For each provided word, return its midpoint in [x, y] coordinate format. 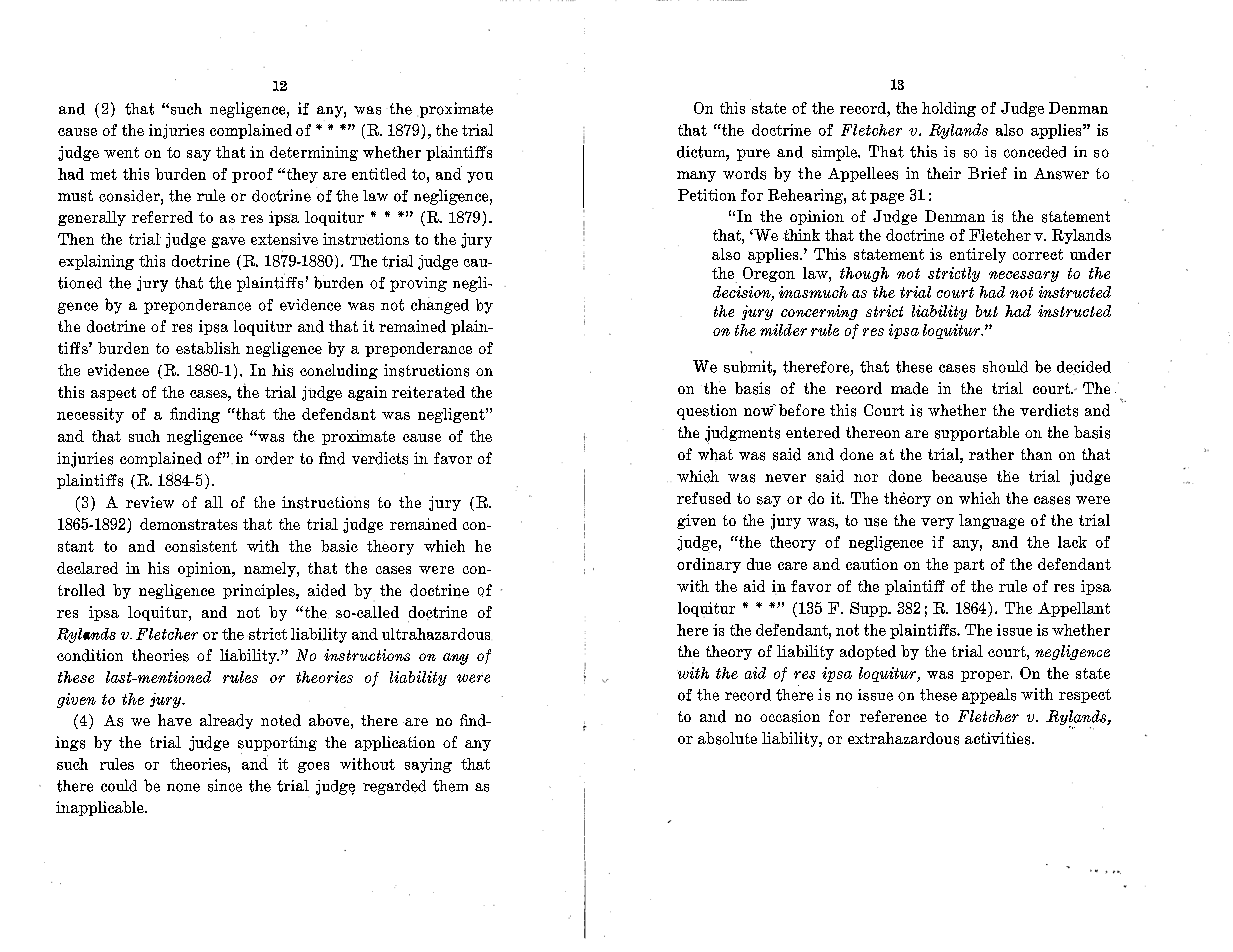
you [480, 177]
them [450, 786]
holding [949, 109]
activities [999, 738]
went [121, 152]
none [183, 787]
